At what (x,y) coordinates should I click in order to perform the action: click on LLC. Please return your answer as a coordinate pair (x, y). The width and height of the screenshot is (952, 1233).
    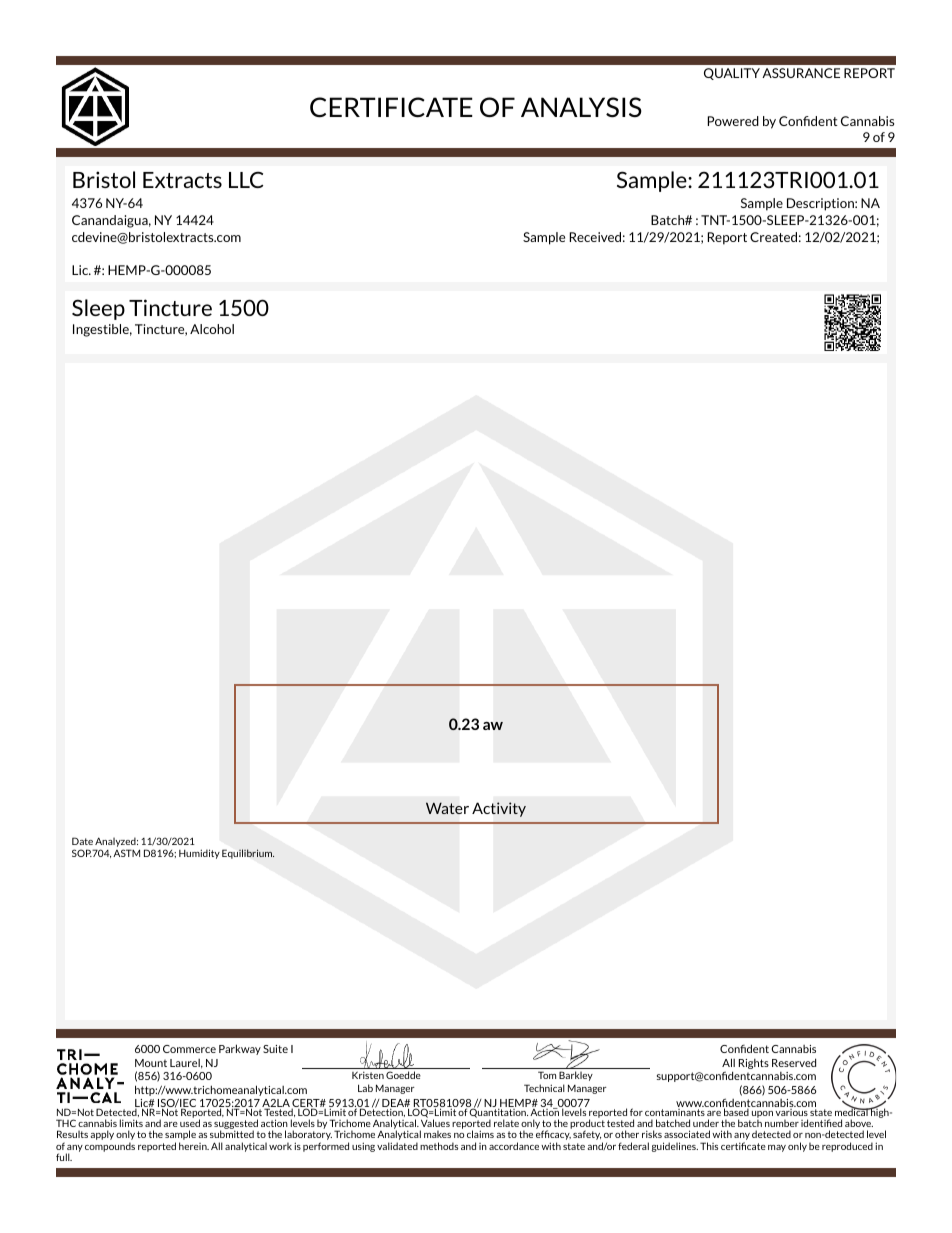
    Looking at the image, I should click on (246, 179).
